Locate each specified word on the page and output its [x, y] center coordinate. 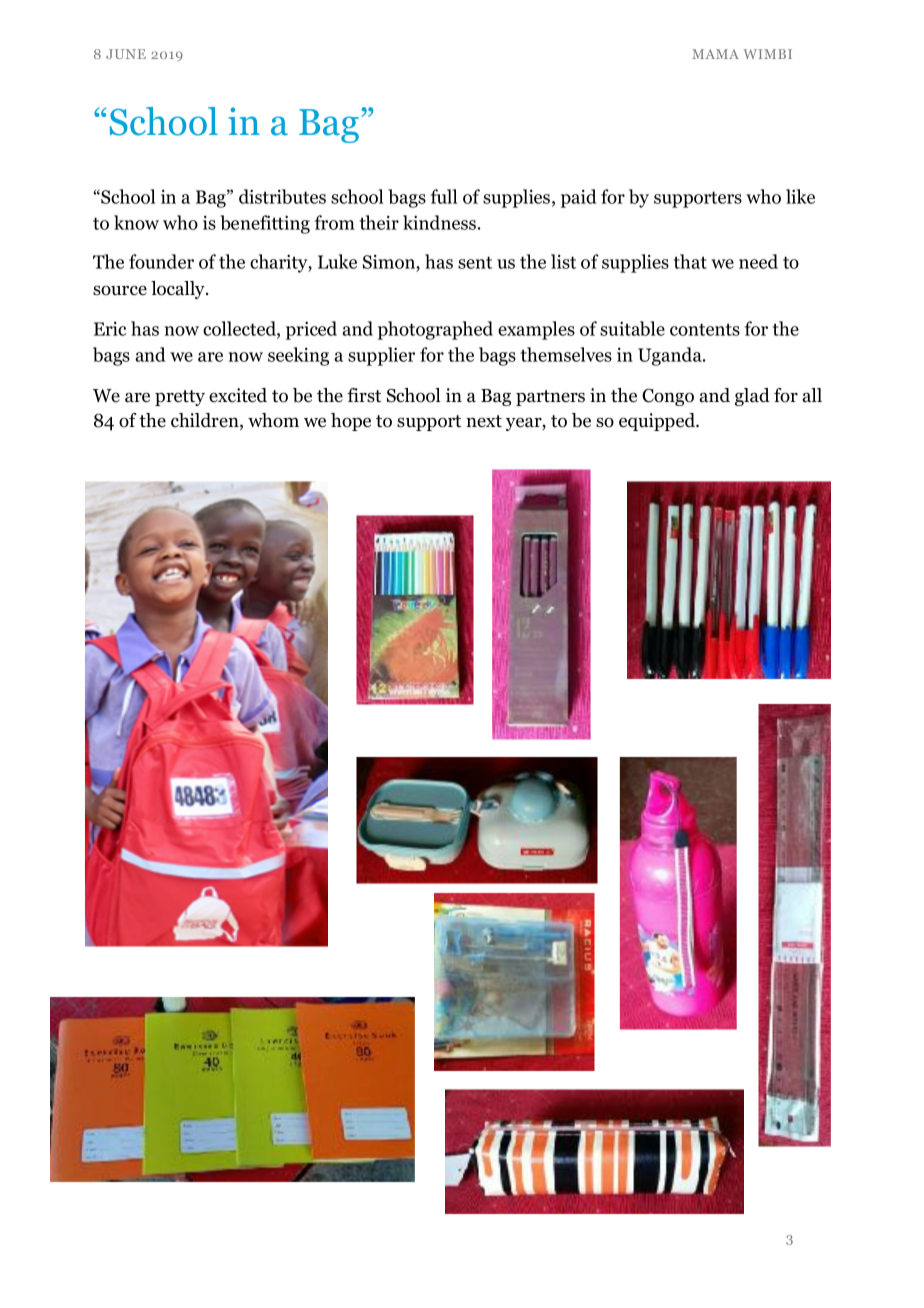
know [136, 222]
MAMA [715, 54]
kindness [439, 222]
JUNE [126, 54]
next [484, 421]
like [800, 196]
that [690, 261]
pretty [180, 398]
